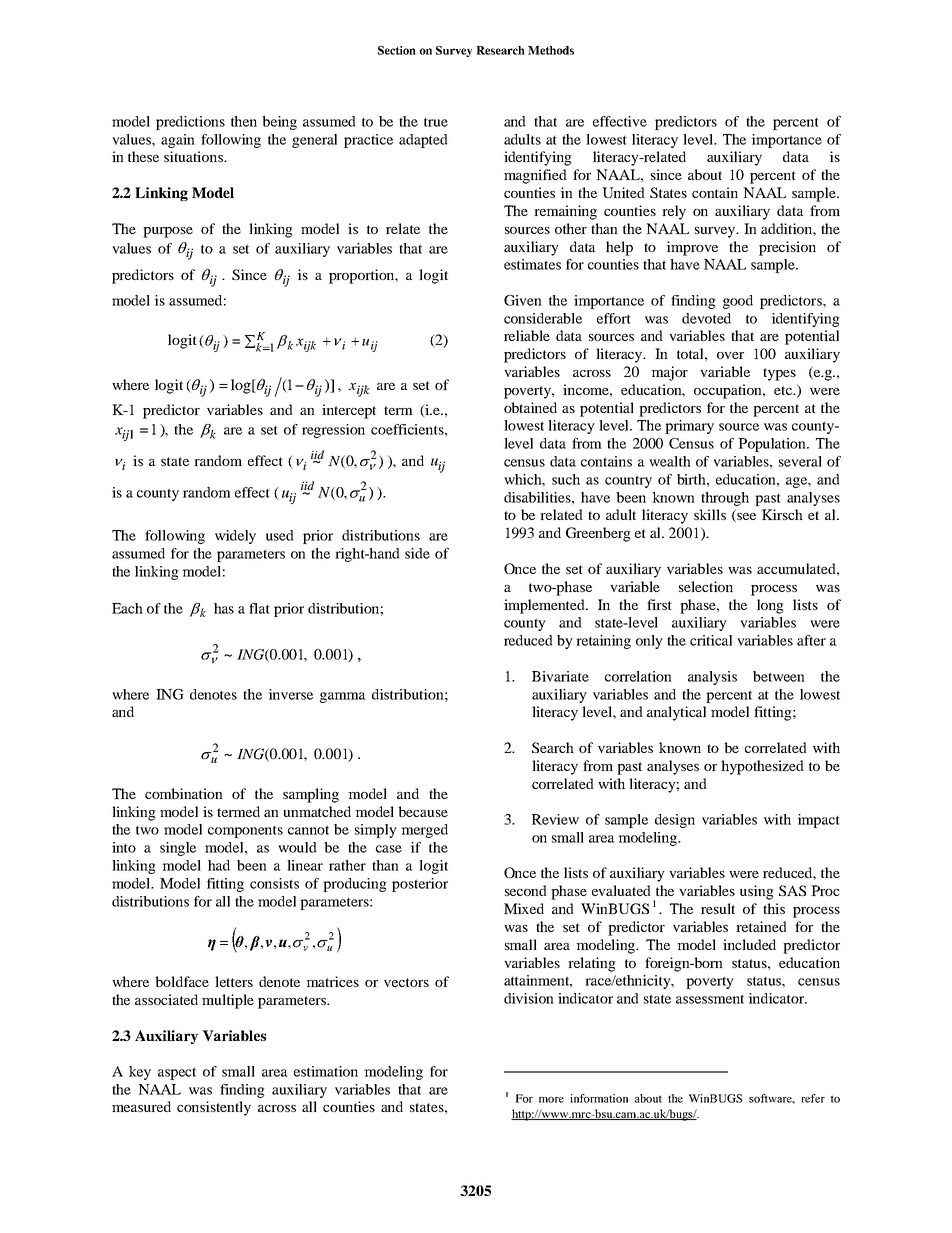 Image resolution: width=952 pixels, height=1233 pixels. What do you see at coordinates (424, 831) in the screenshot?
I see `merged` at bounding box center [424, 831].
